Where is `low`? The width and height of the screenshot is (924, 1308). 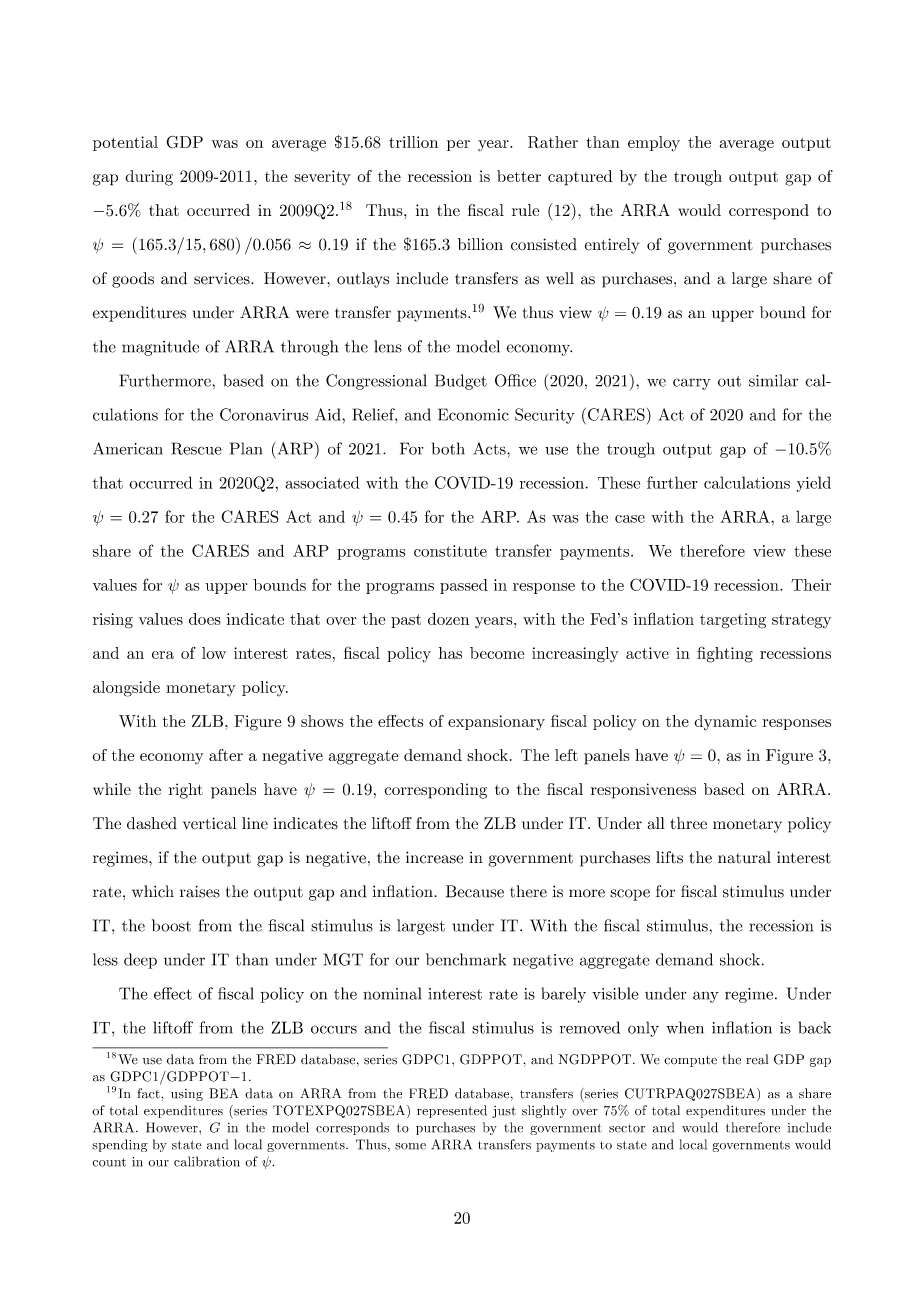
low is located at coordinates (214, 653).
